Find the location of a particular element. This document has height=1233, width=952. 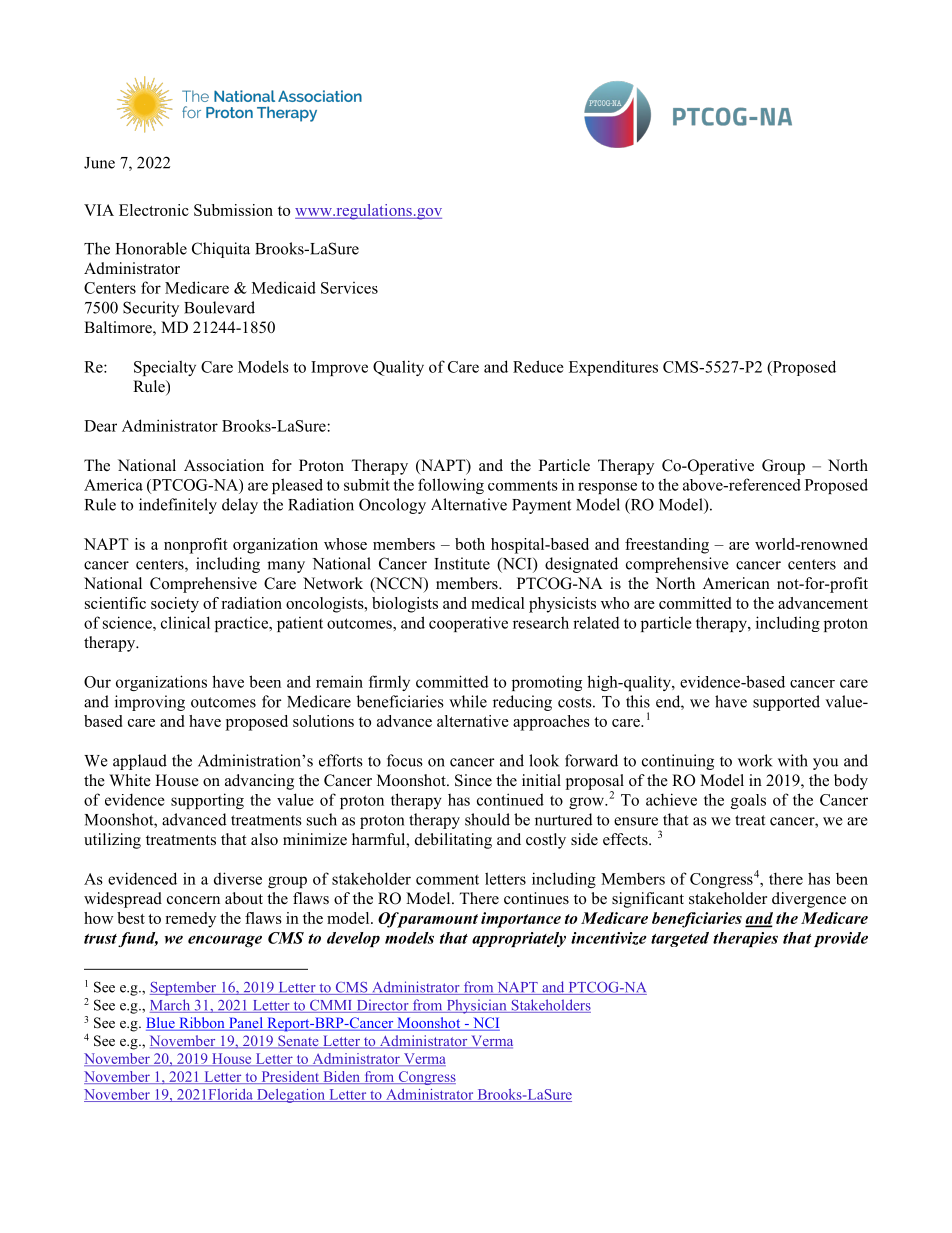

Reduce is located at coordinates (538, 366).
